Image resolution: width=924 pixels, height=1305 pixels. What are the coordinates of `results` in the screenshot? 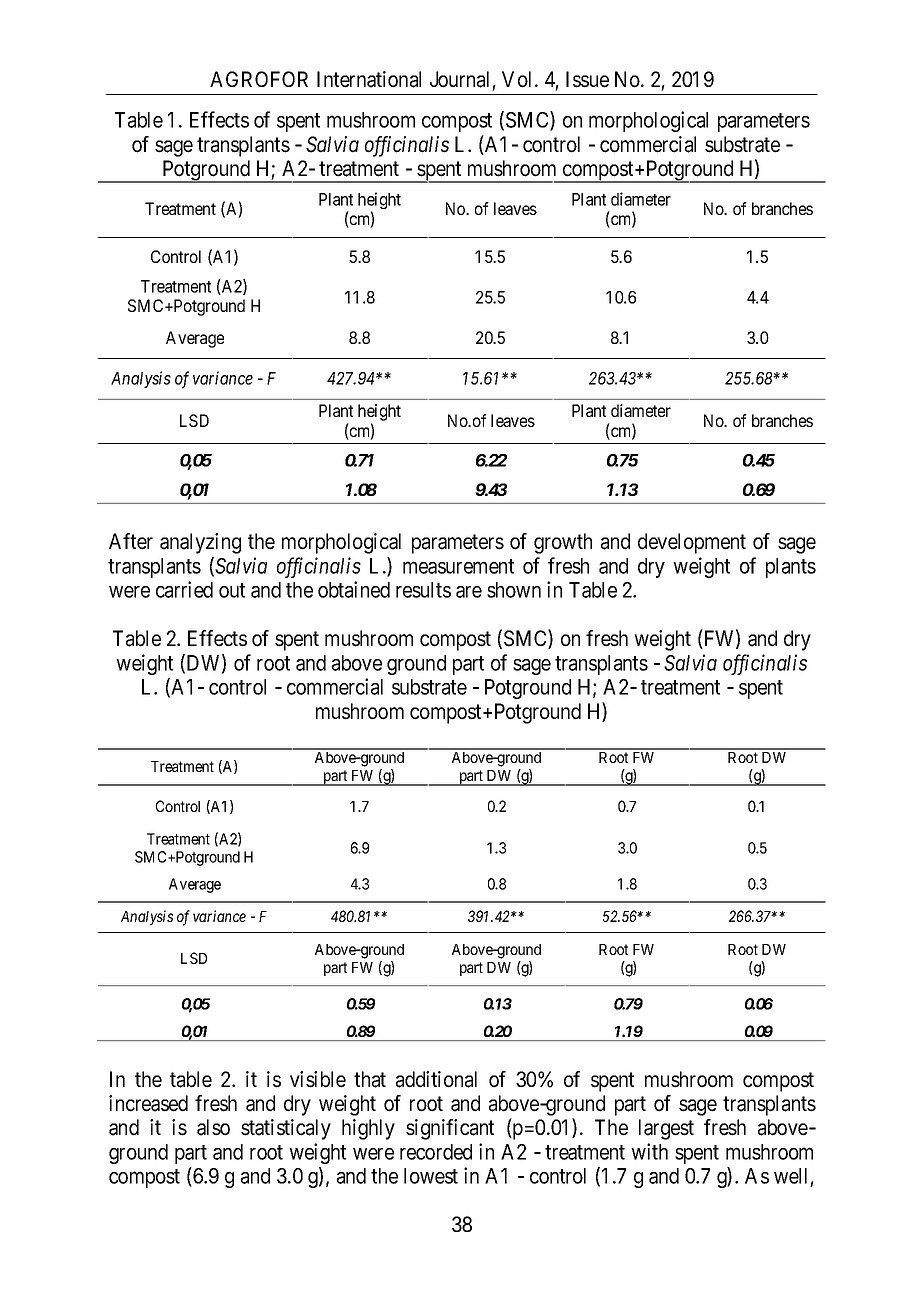 It's located at (423, 590).
